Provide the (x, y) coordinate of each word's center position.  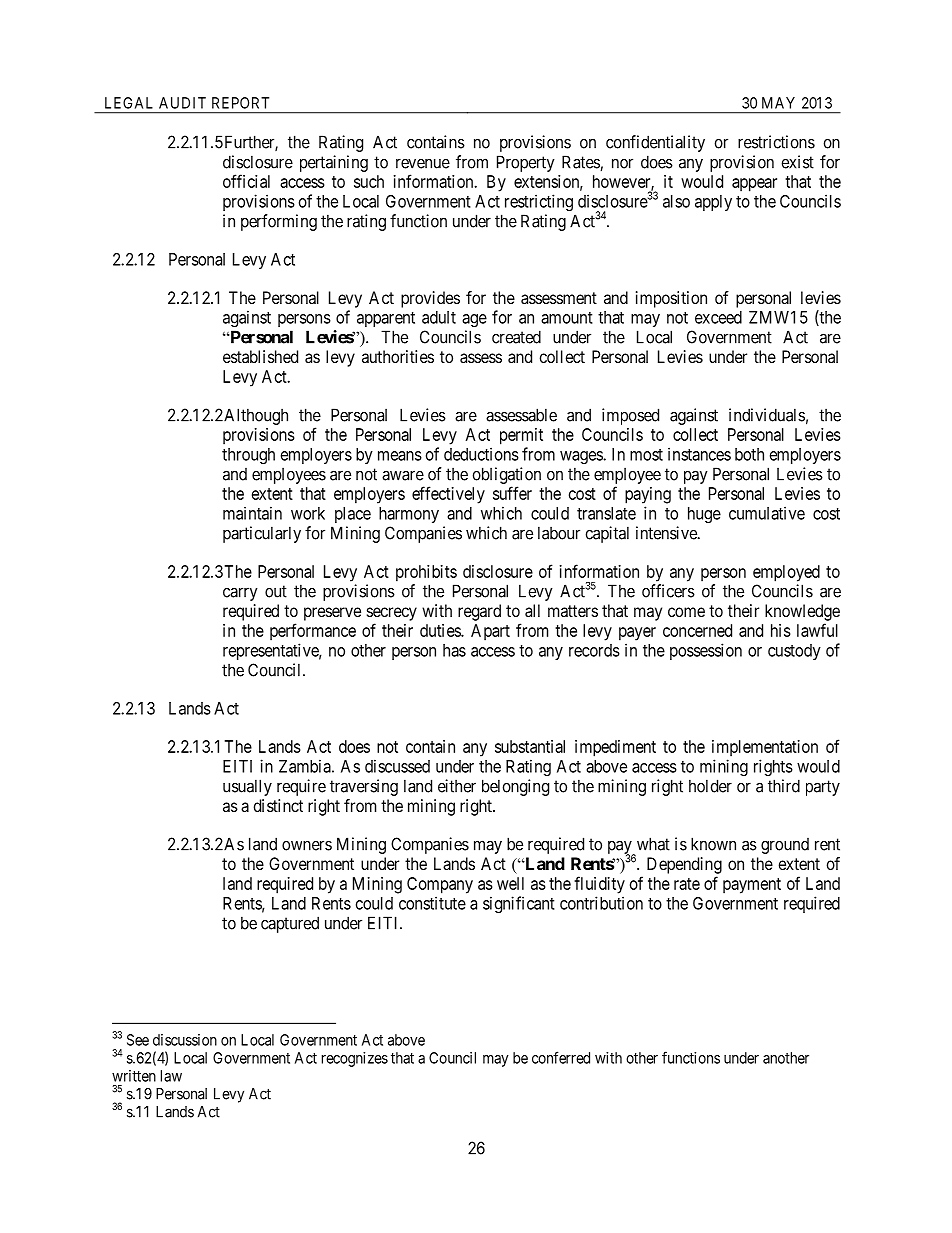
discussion (185, 1040)
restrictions (776, 142)
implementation (765, 748)
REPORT (240, 103)
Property (526, 163)
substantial (530, 746)
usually (247, 787)
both (749, 454)
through (248, 456)
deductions (481, 454)
